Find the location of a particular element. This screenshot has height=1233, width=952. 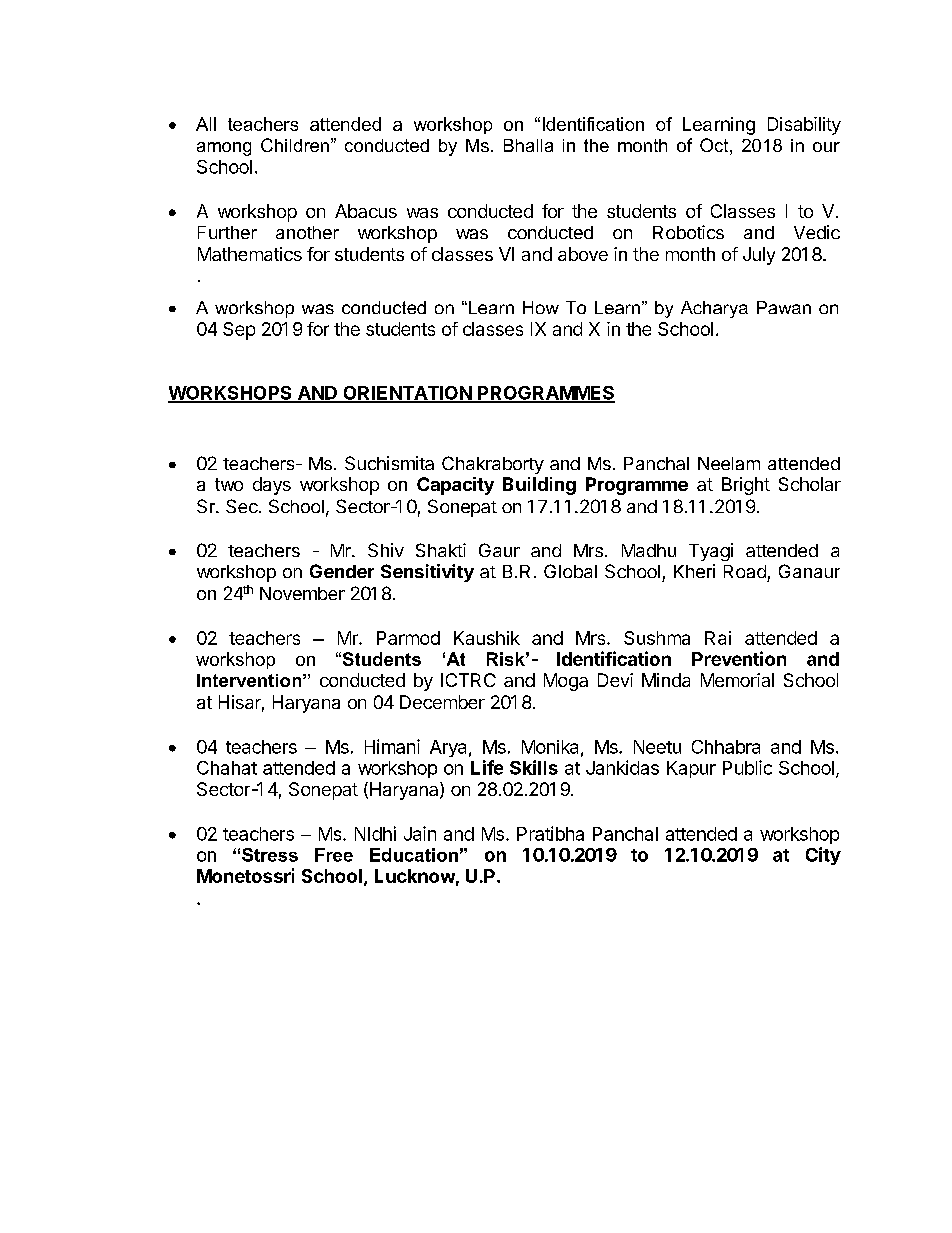

Global is located at coordinates (570, 571).
